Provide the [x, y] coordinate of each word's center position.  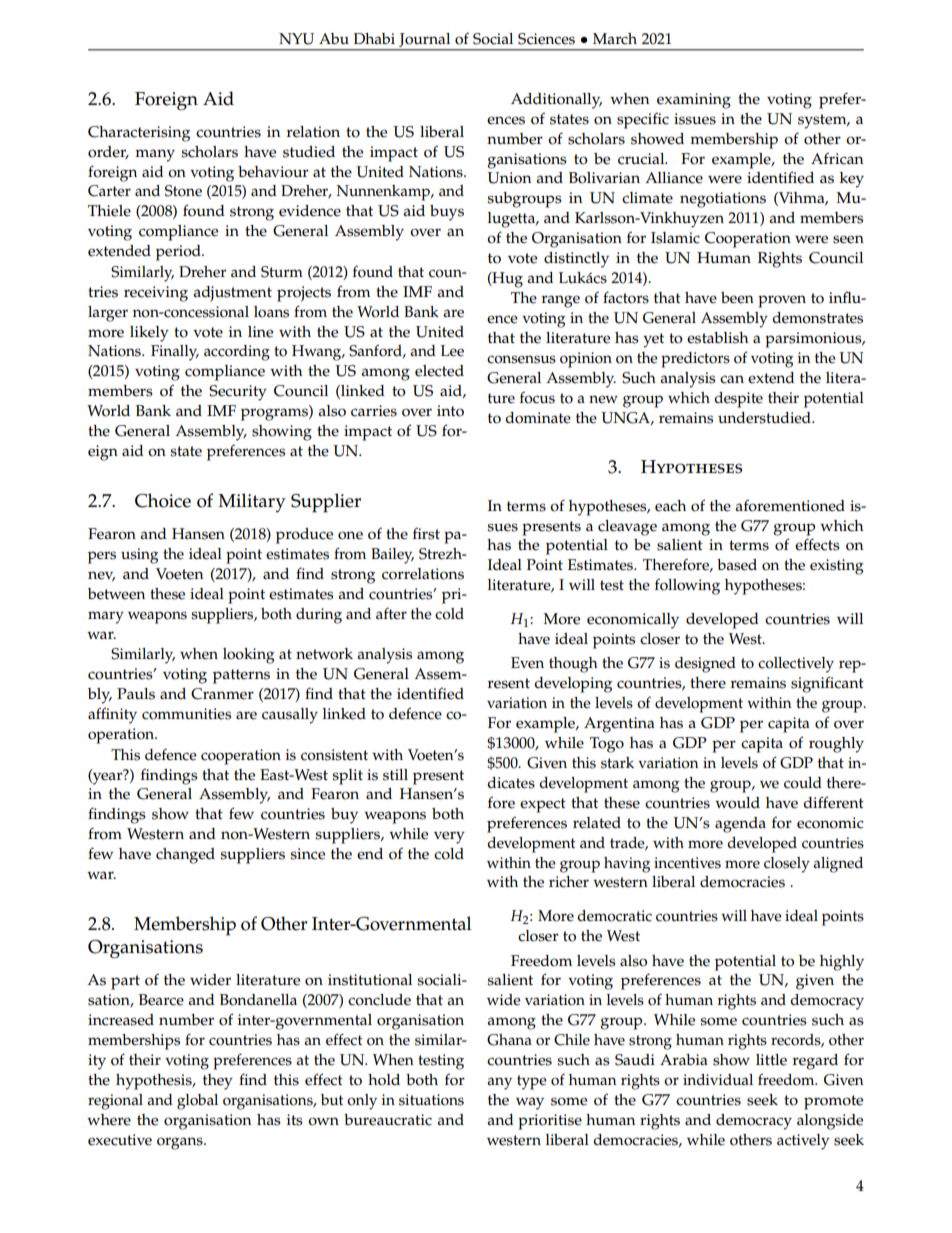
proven [782, 301]
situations [431, 1100]
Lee [452, 351]
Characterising [139, 134]
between [116, 594]
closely [787, 865]
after [391, 613]
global [197, 1102]
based [737, 565]
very [449, 837]
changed [185, 856]
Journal [424, 40]
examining [694, 101]
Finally [175, 353]
